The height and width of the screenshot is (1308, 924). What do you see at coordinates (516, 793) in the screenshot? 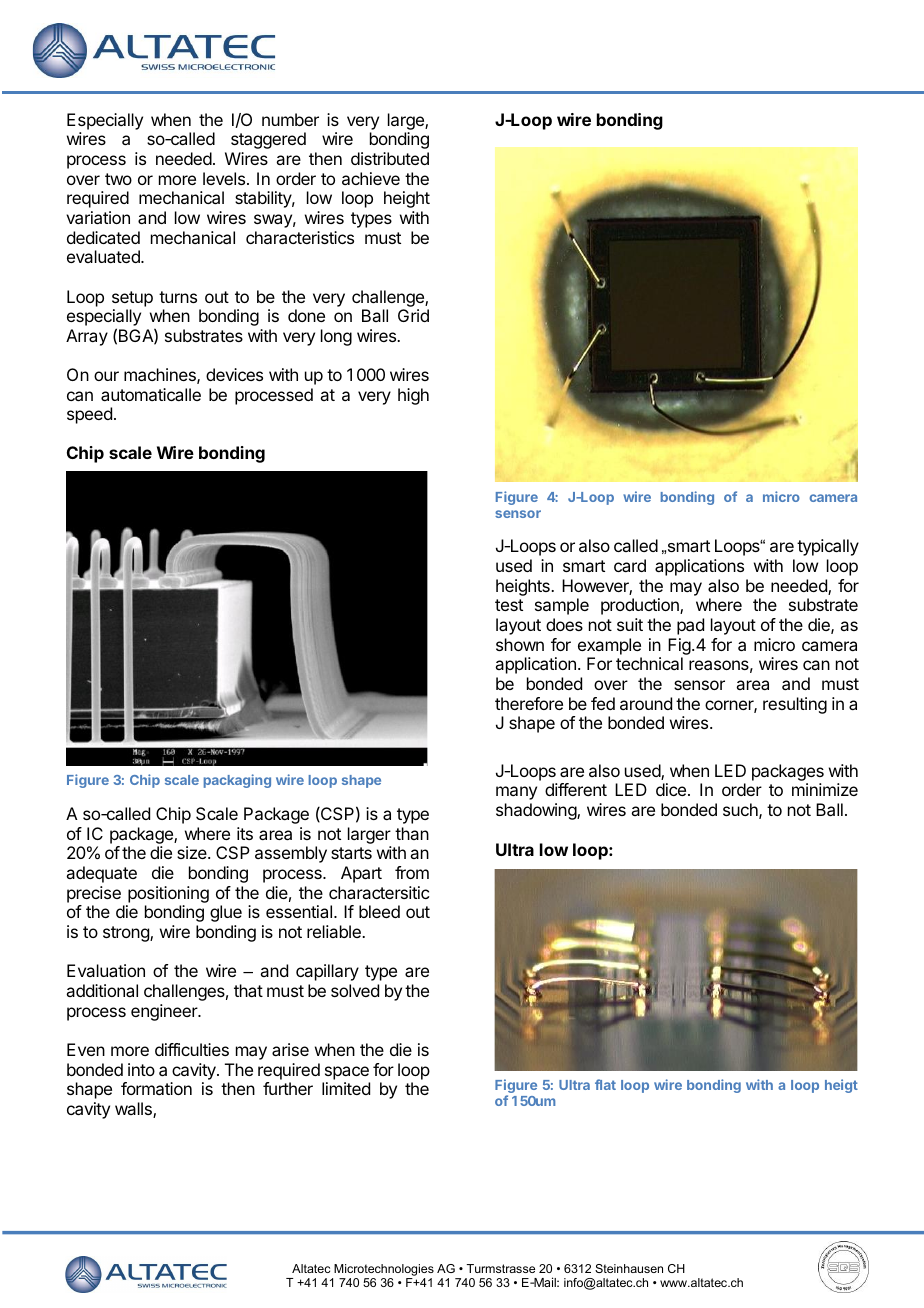
I see `many` at bounding box center [516, 793].
